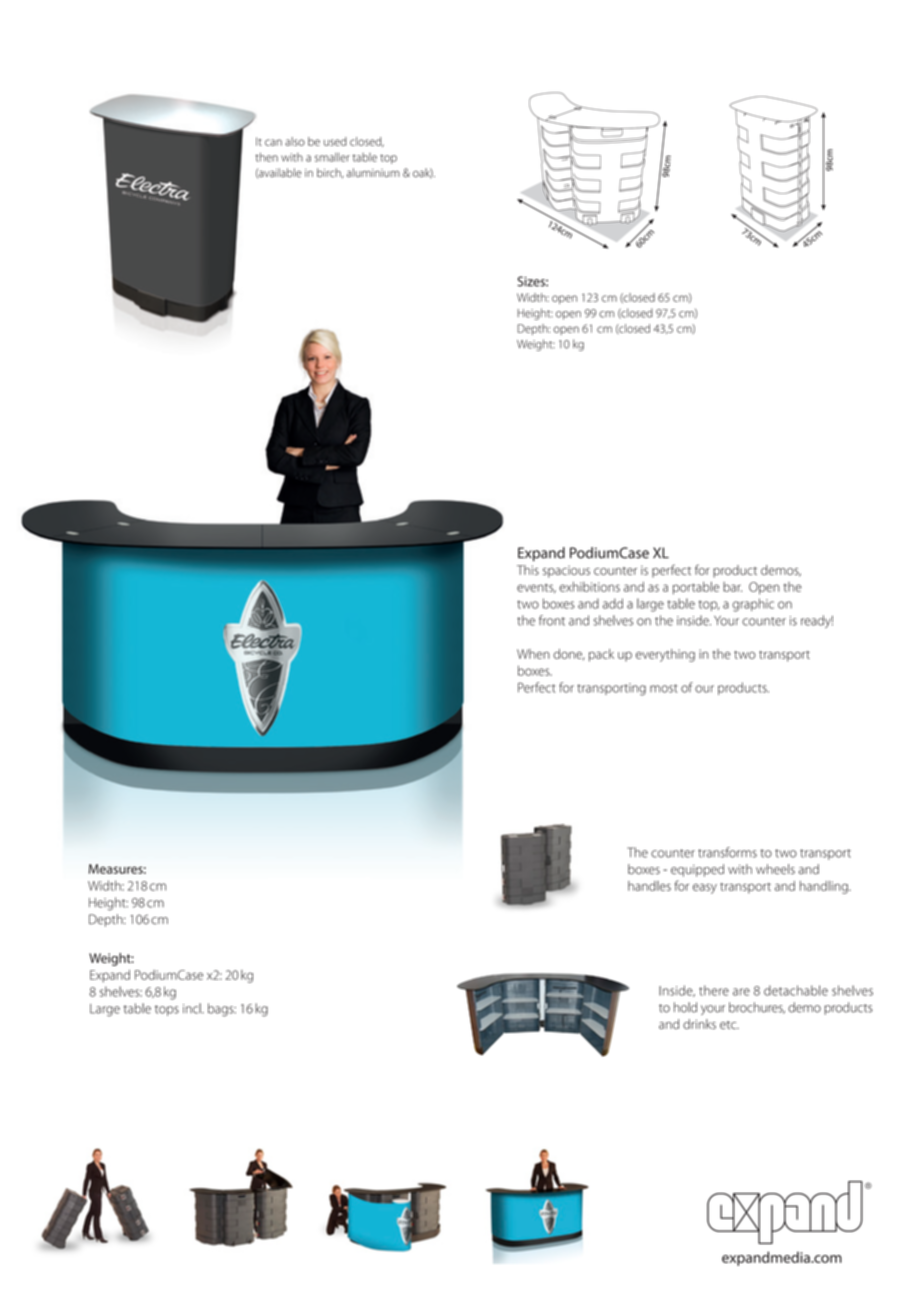 This page has width=924, height=1308. What do you see at coordinates (753, 605) in the page?
I see `graphic` at bounding box center [753, 605].
